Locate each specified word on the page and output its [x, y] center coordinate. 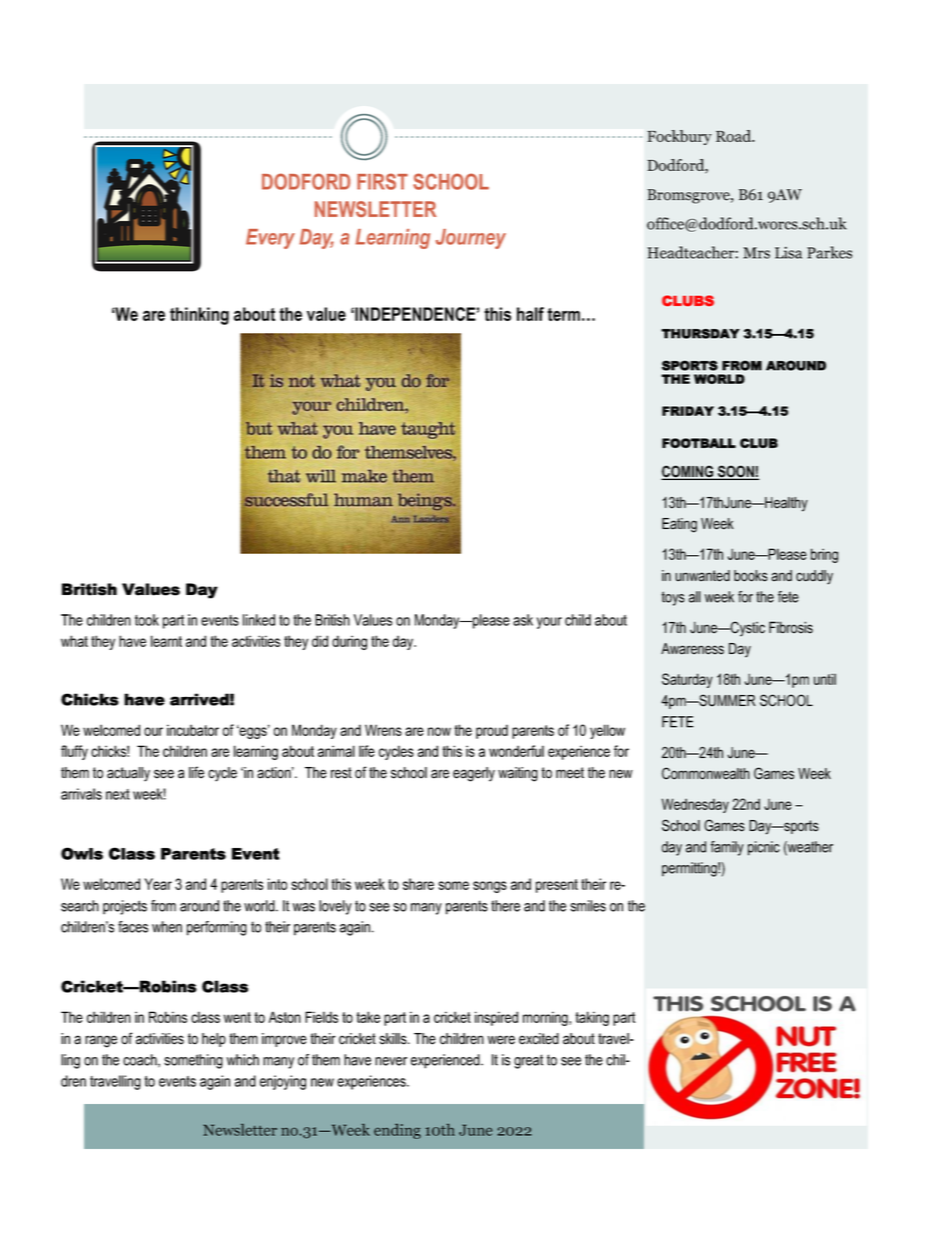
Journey [471, 239]
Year [158, 884]
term [563, 314]
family [727, 848]
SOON [736, 472]
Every [270, 239]
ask [523, 620]
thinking [199, 316]
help [214, 1040]
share [418, 884]
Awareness [692, 649]
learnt [166, 641]
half [530, 314]
